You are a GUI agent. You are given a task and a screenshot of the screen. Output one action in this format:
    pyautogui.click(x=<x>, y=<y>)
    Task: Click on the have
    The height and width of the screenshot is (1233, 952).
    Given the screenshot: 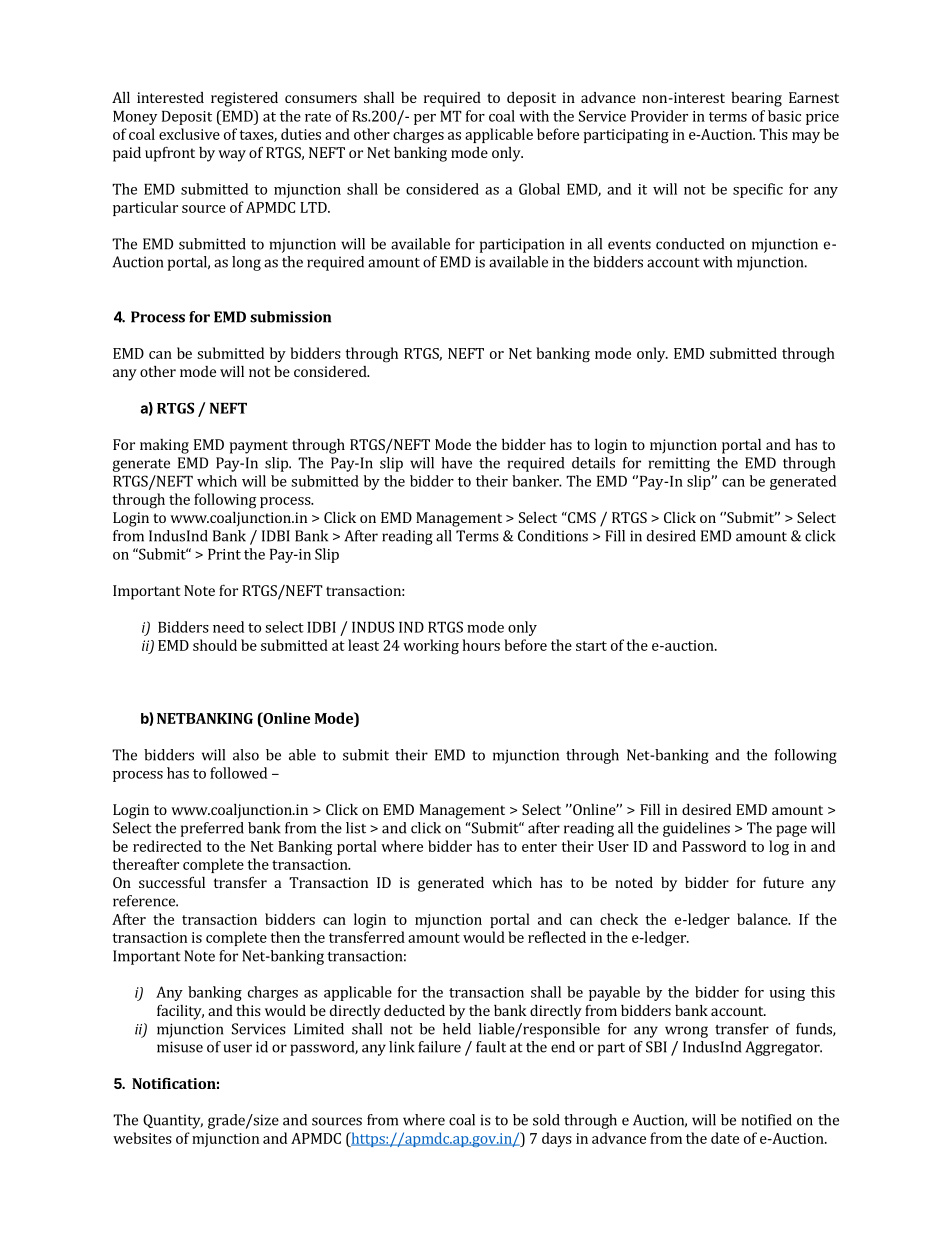 What is the action you would take?
    pyautogui.click(x=456, y=463)
